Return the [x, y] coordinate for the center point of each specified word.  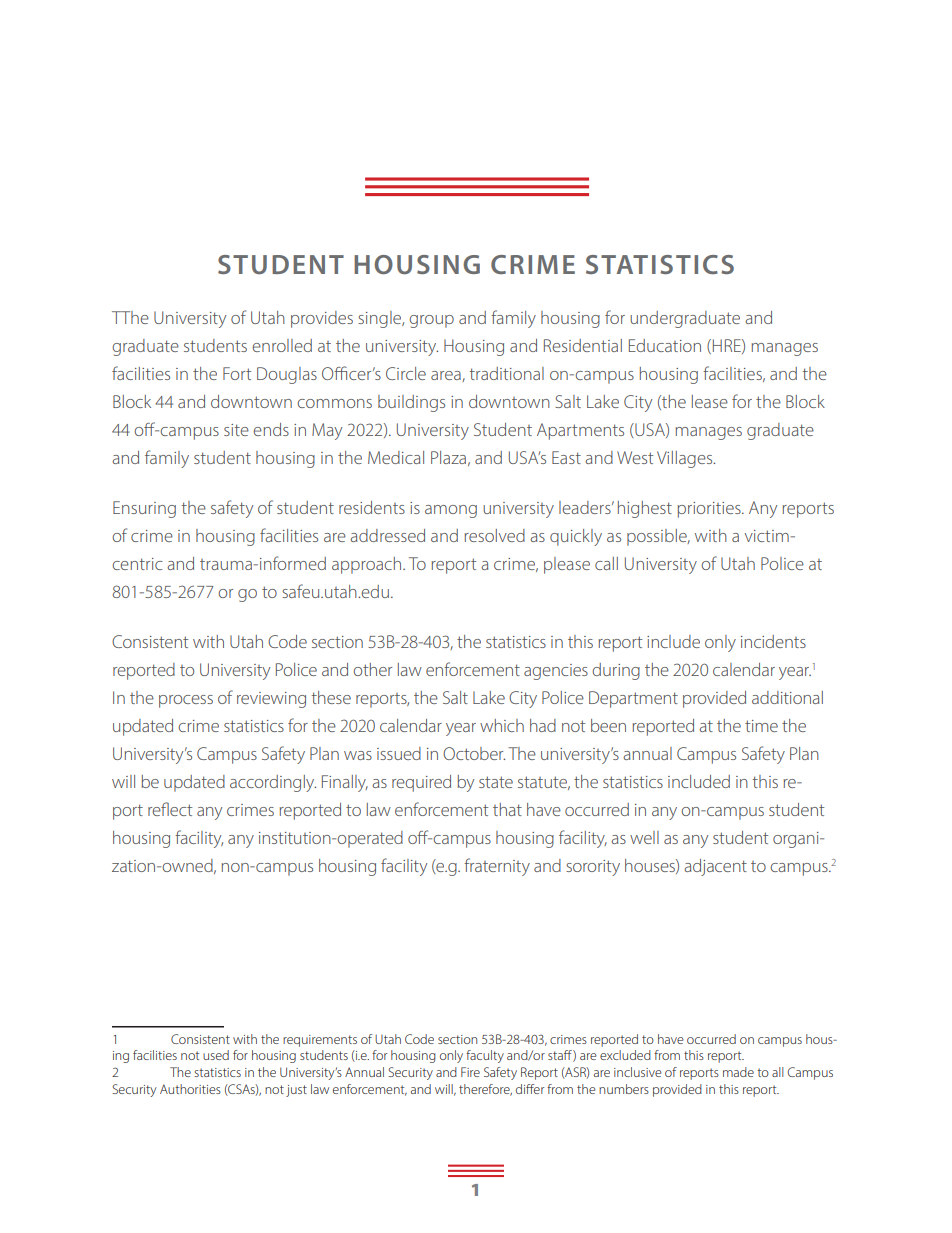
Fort [237, 373]
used [216, 1055]
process [186, 701]
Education [665, 345]
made [738, 1072]
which [502, 725]
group [431, 321]
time [761, 726]
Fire [470, 1072]
